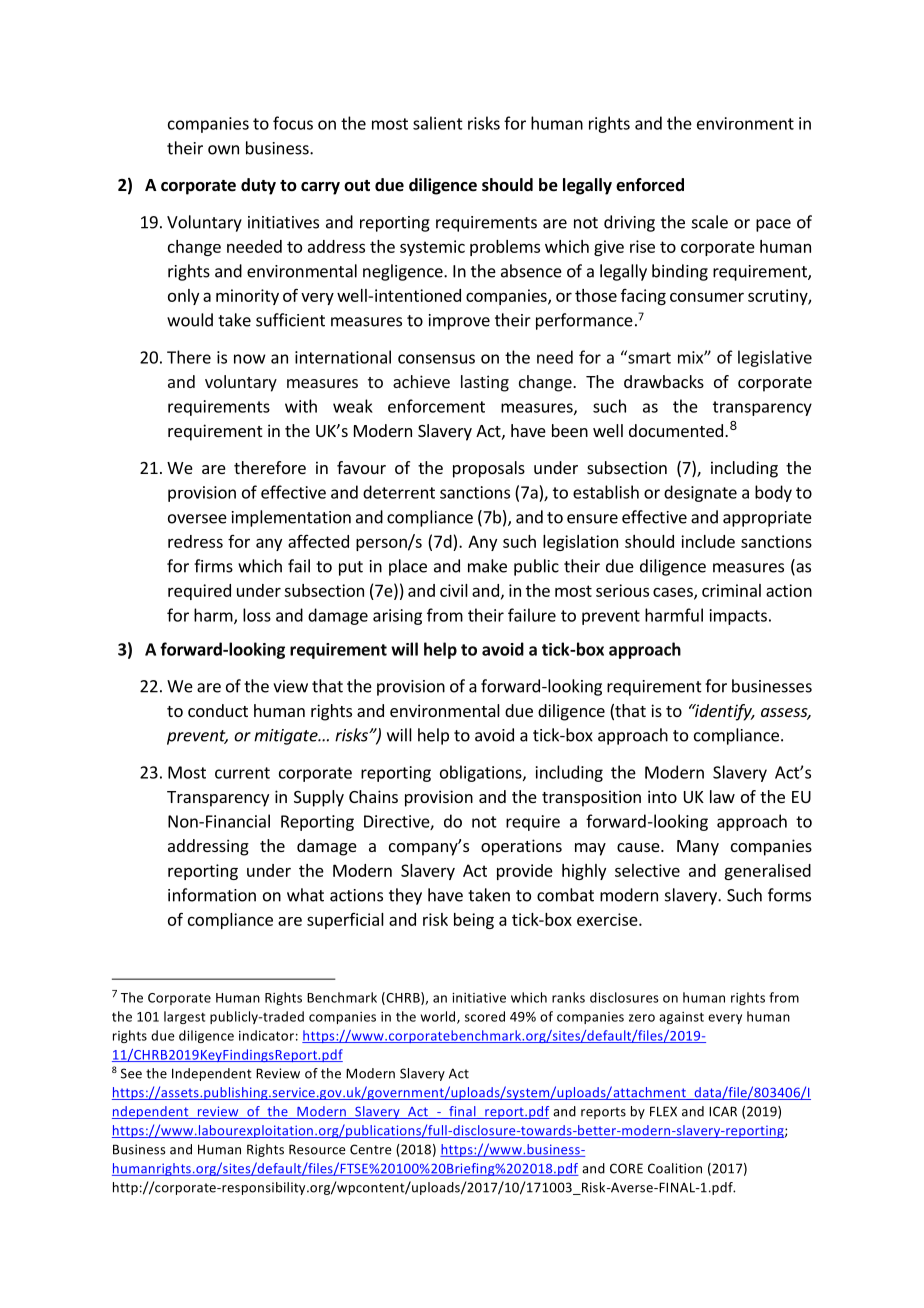 Image resolution: width=924 pixels, height=1308 pixels. Describe the element at coordinates (650, 185) in the screenshot. I see `enforced` at that location.
